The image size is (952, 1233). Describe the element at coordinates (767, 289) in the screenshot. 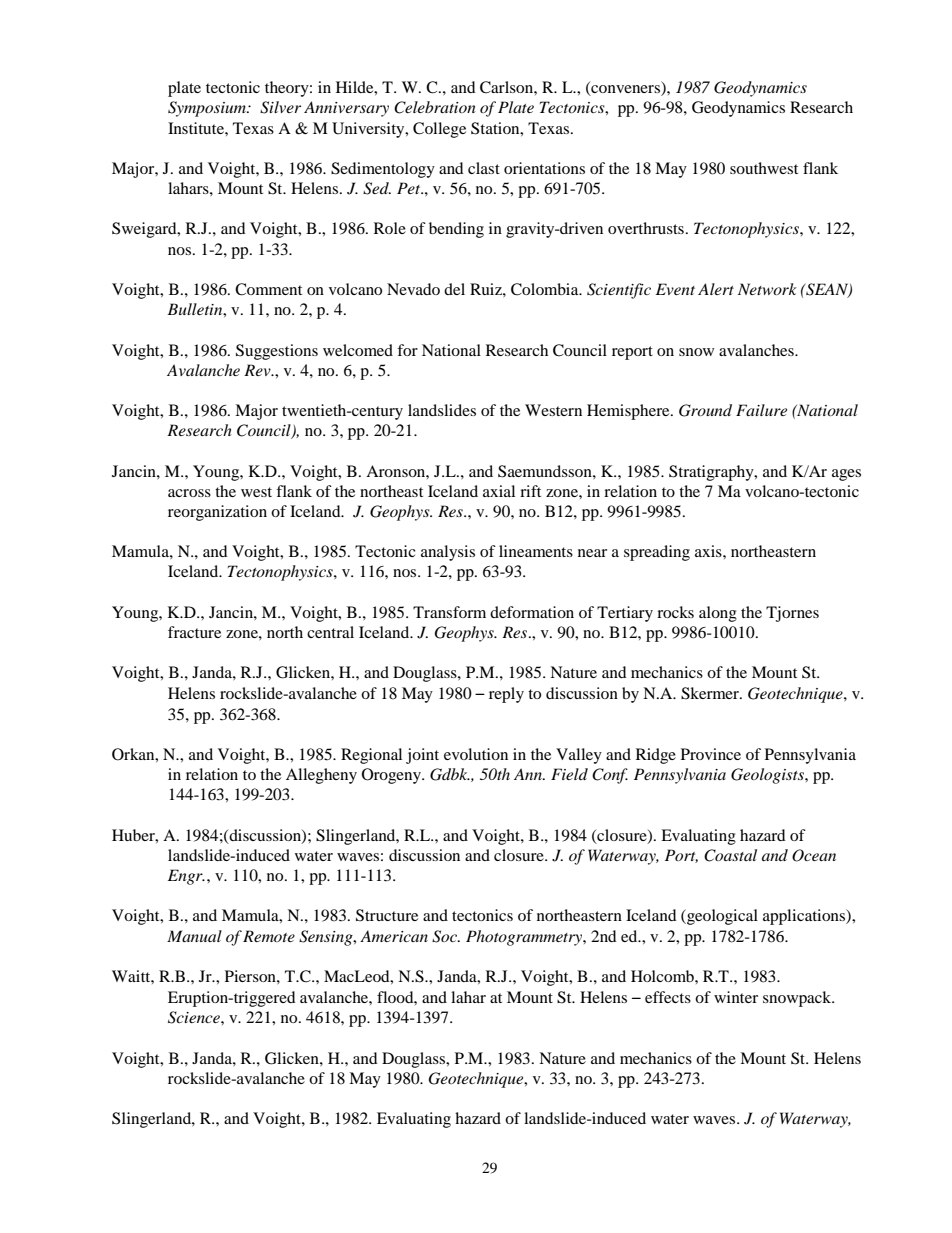

I see `Network` at that location.
